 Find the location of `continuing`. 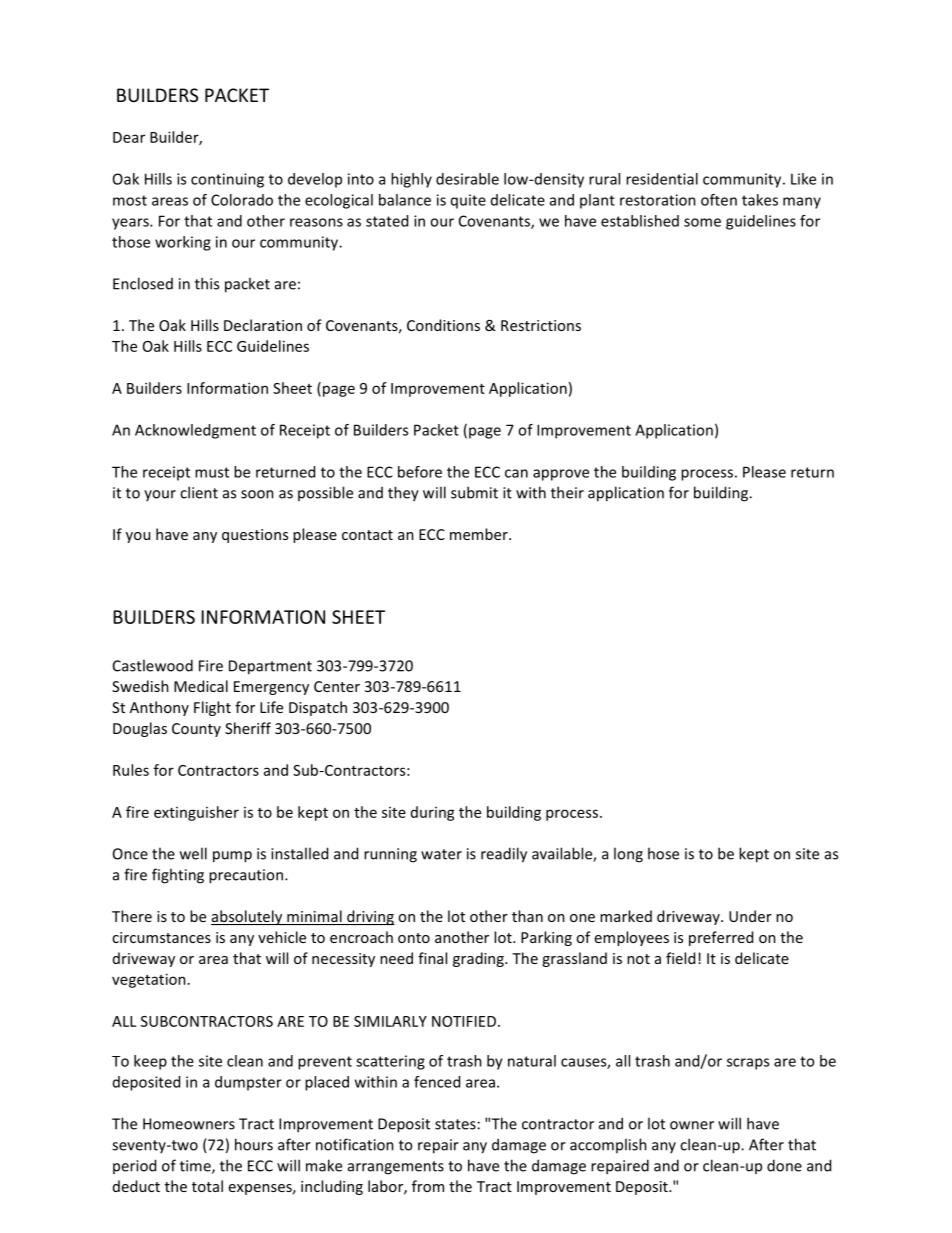

continuing is located at coordinates (227, 180).
